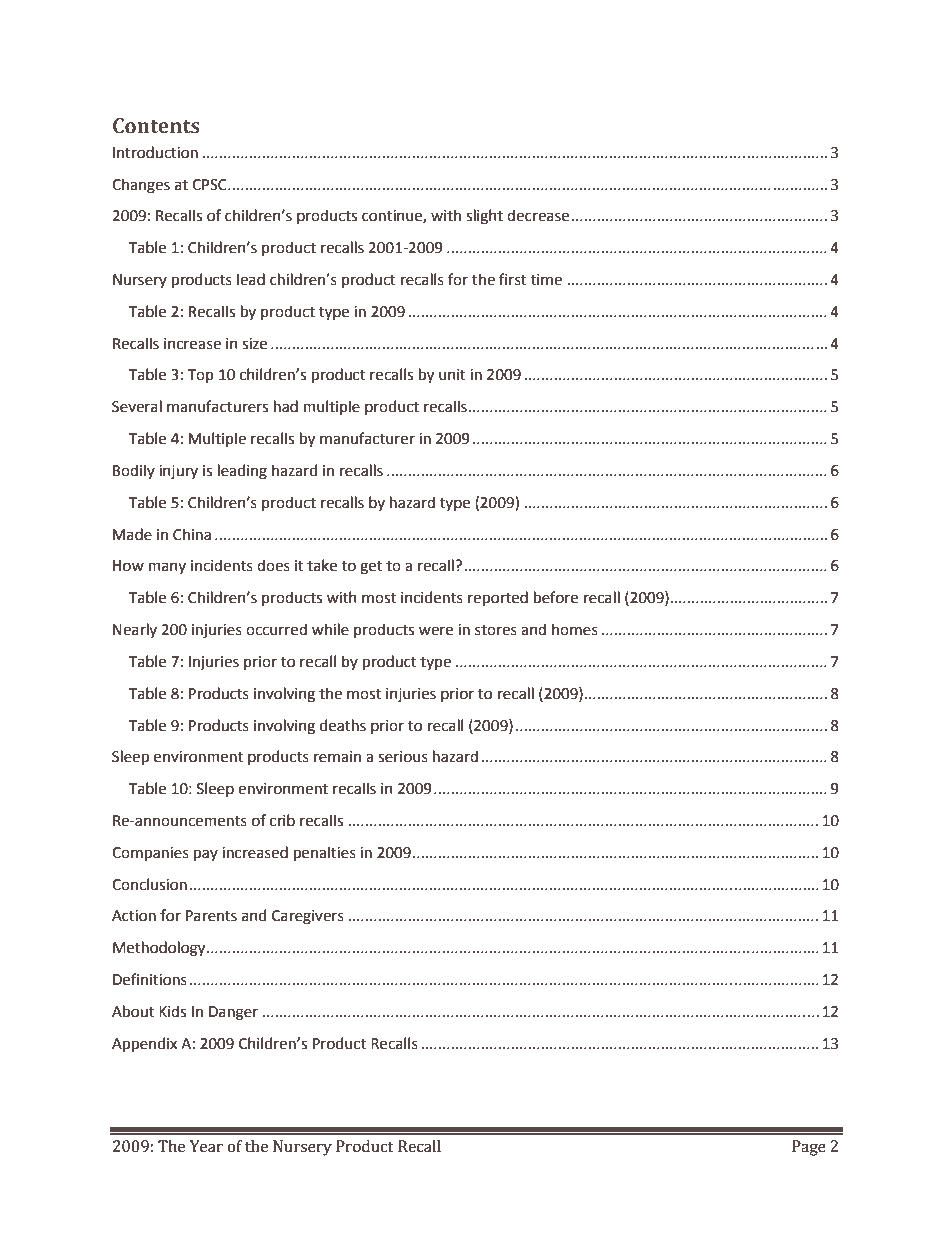  What do you see at coordinates (155, 152) in the image?
I see `Introduction` at bounding box center [155, 152].
